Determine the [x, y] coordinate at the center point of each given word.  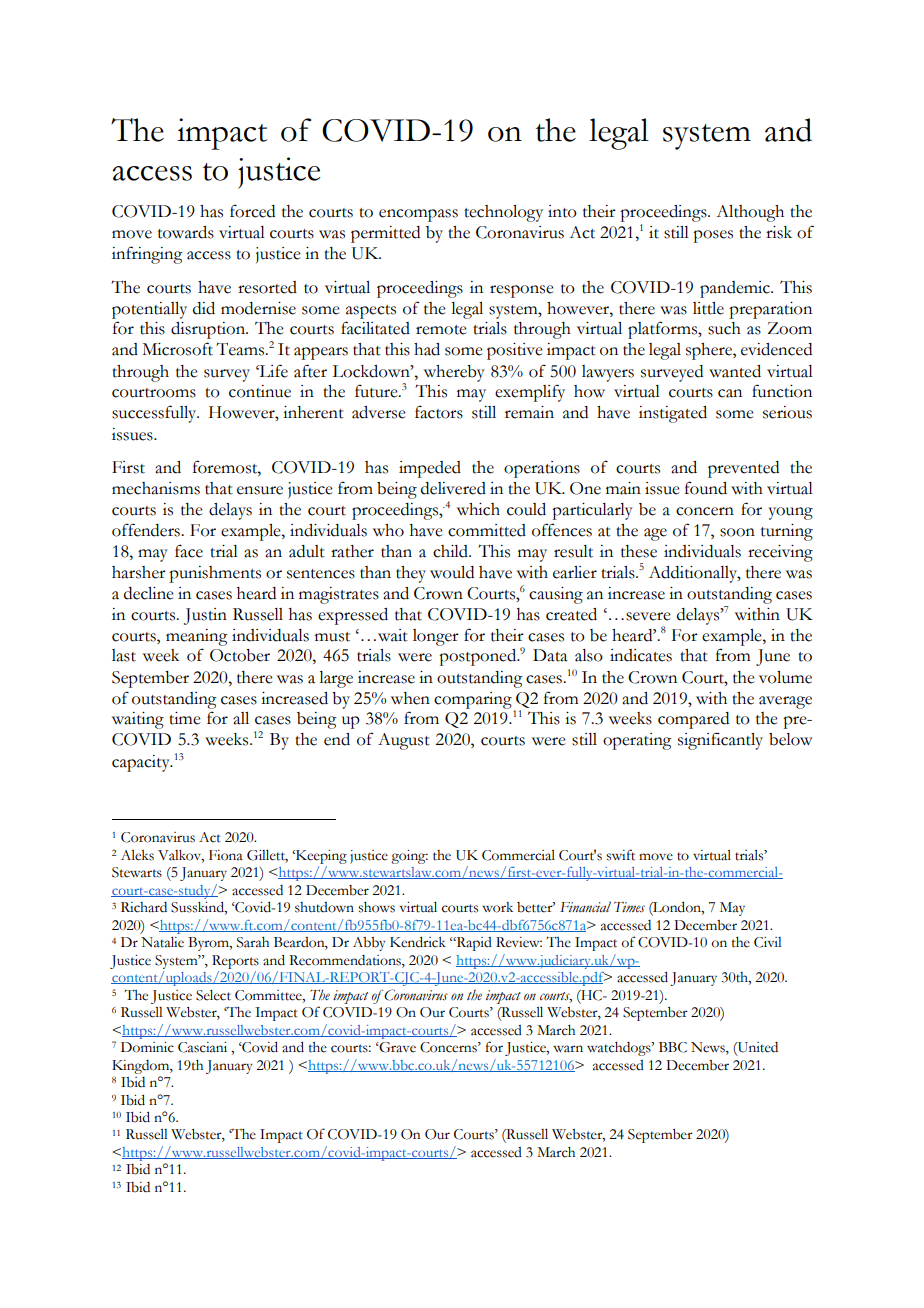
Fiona [226, 855]
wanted [735, 371]
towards [186, 232]
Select [213, 995]
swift [620, 855]
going [409, 857]
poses [713, 236]
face [189, 551]
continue [260, 391]
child [451, 551]
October [240, 655]
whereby [454, 373]
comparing [473, 700]
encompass [418, 215]
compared [693, 720]
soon [737, 532]
